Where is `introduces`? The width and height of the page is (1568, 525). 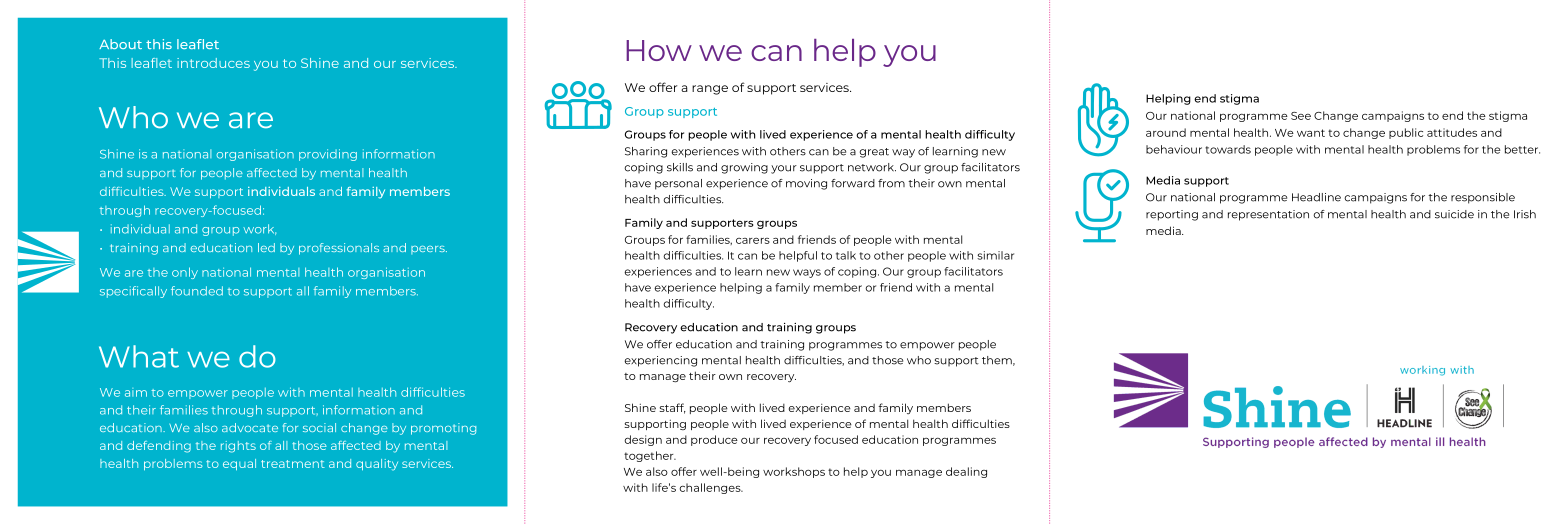 introduces is located at coordinates (213, 63).
